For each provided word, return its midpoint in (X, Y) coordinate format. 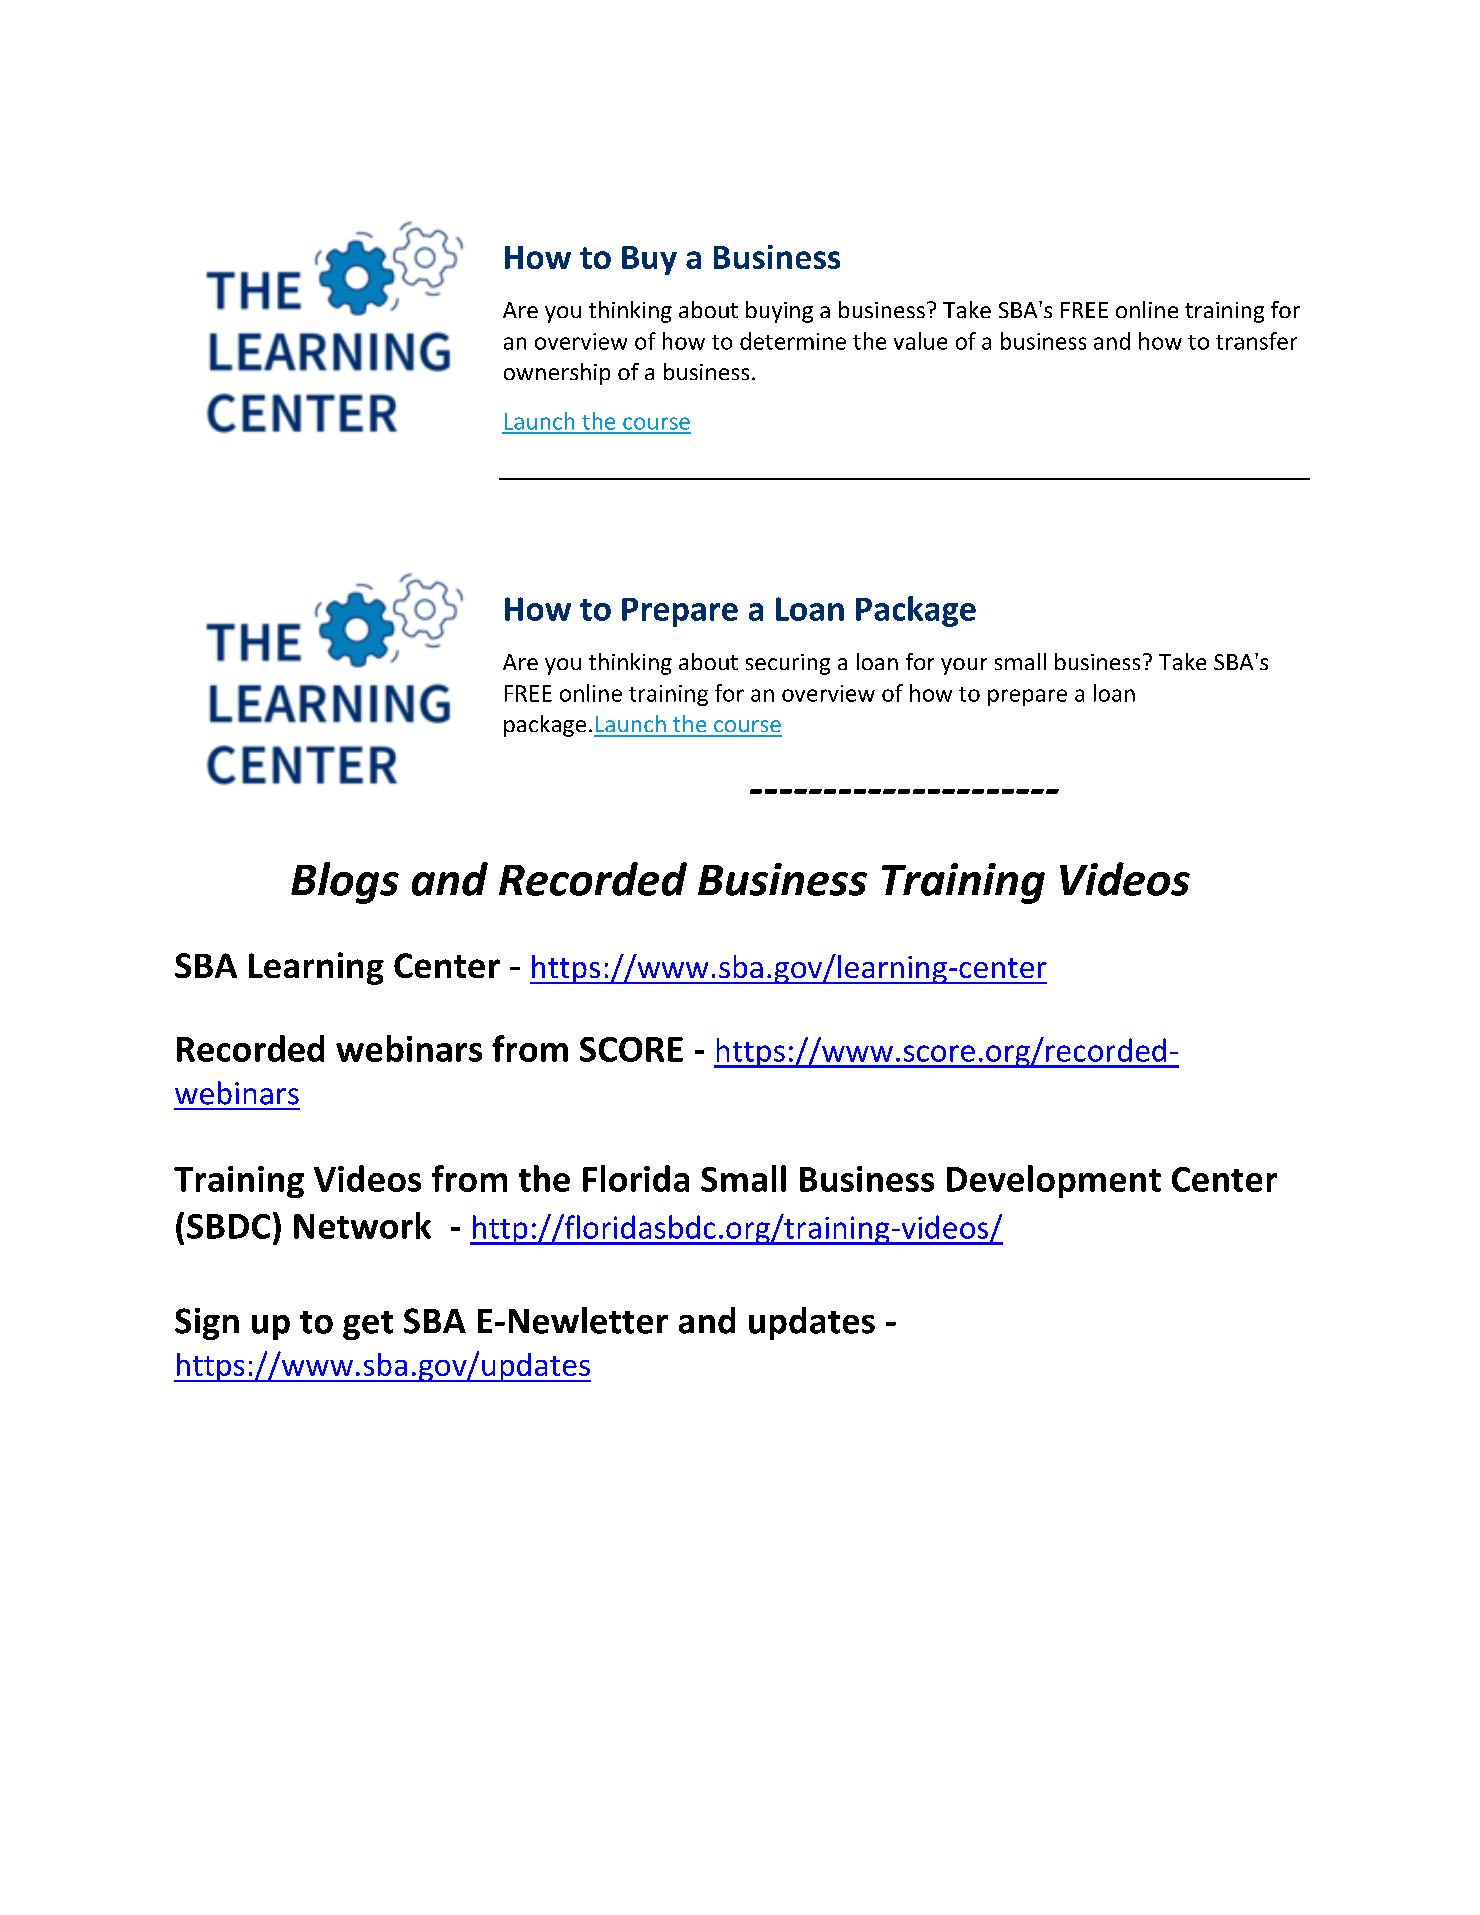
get (368, 1325)
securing (788, 664)
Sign (207, 1324)
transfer (1256, 341)
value (920, 341)
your (964, 666)
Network (362, 1225)
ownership (557, 374)
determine (793, 341)
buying (779, 312)
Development (1054, 1181)
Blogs (345, 883)
